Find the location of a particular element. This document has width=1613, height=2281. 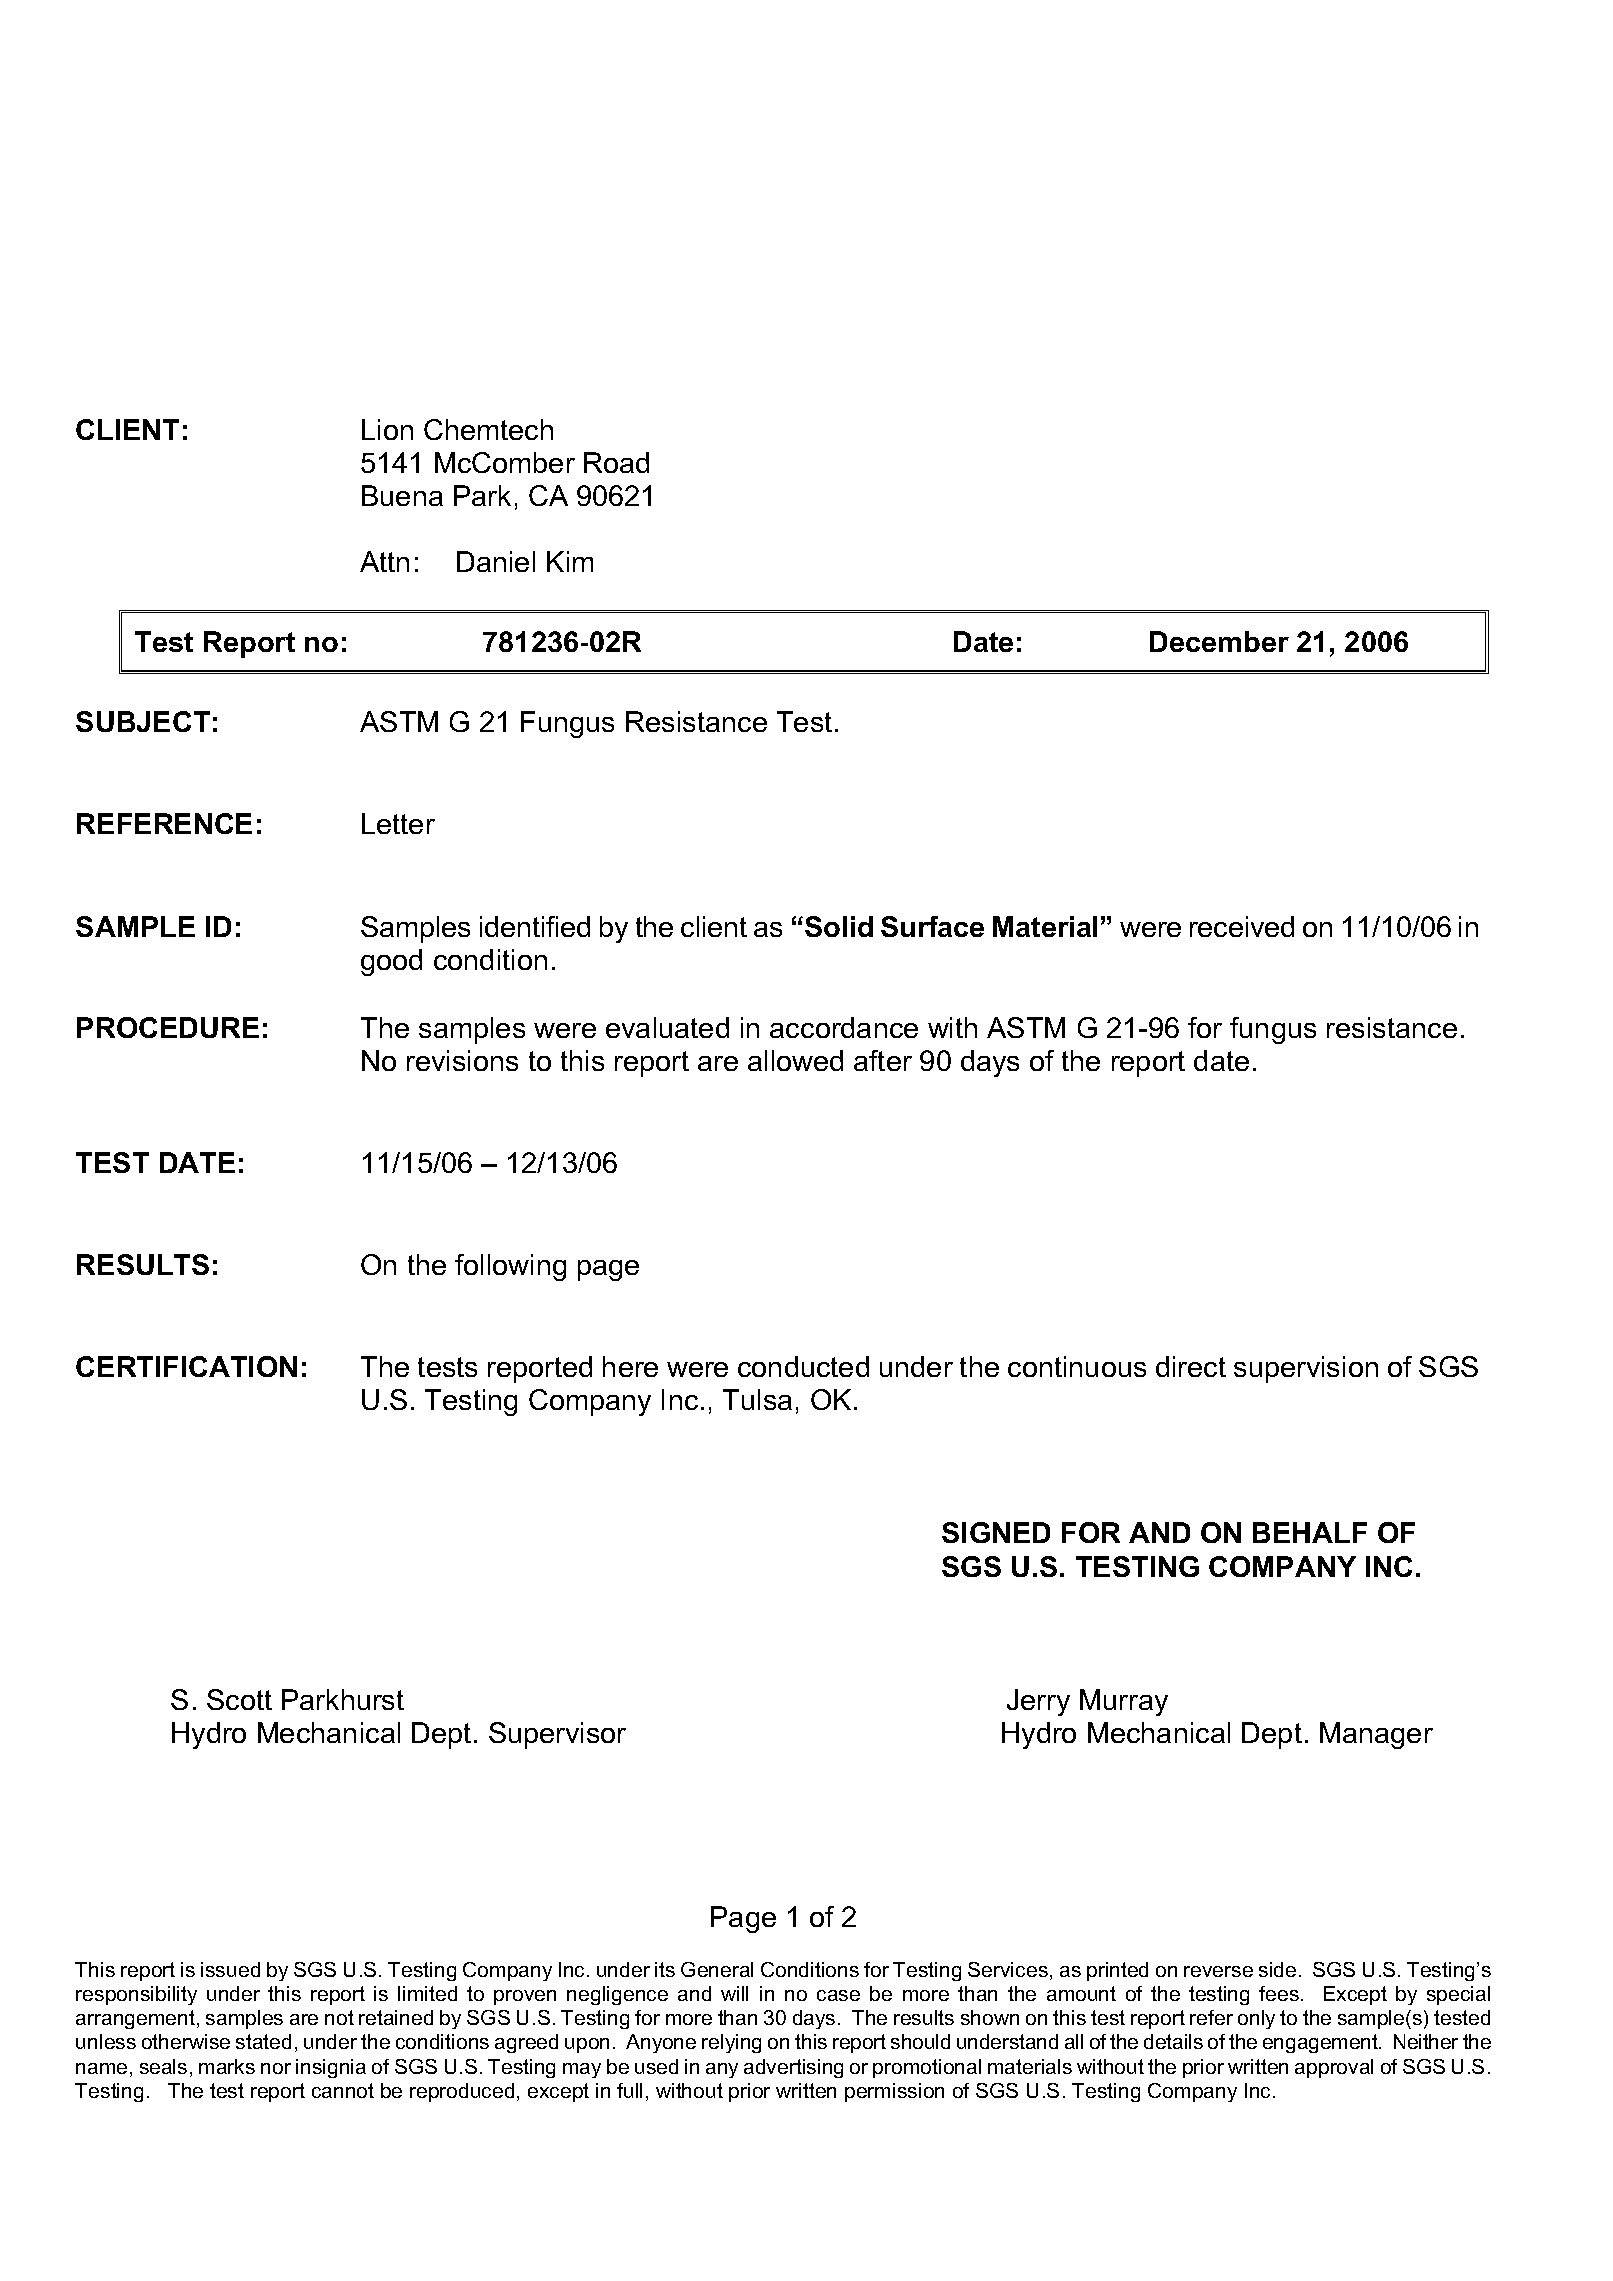

conducted is located at coordinates (803, 1366).
